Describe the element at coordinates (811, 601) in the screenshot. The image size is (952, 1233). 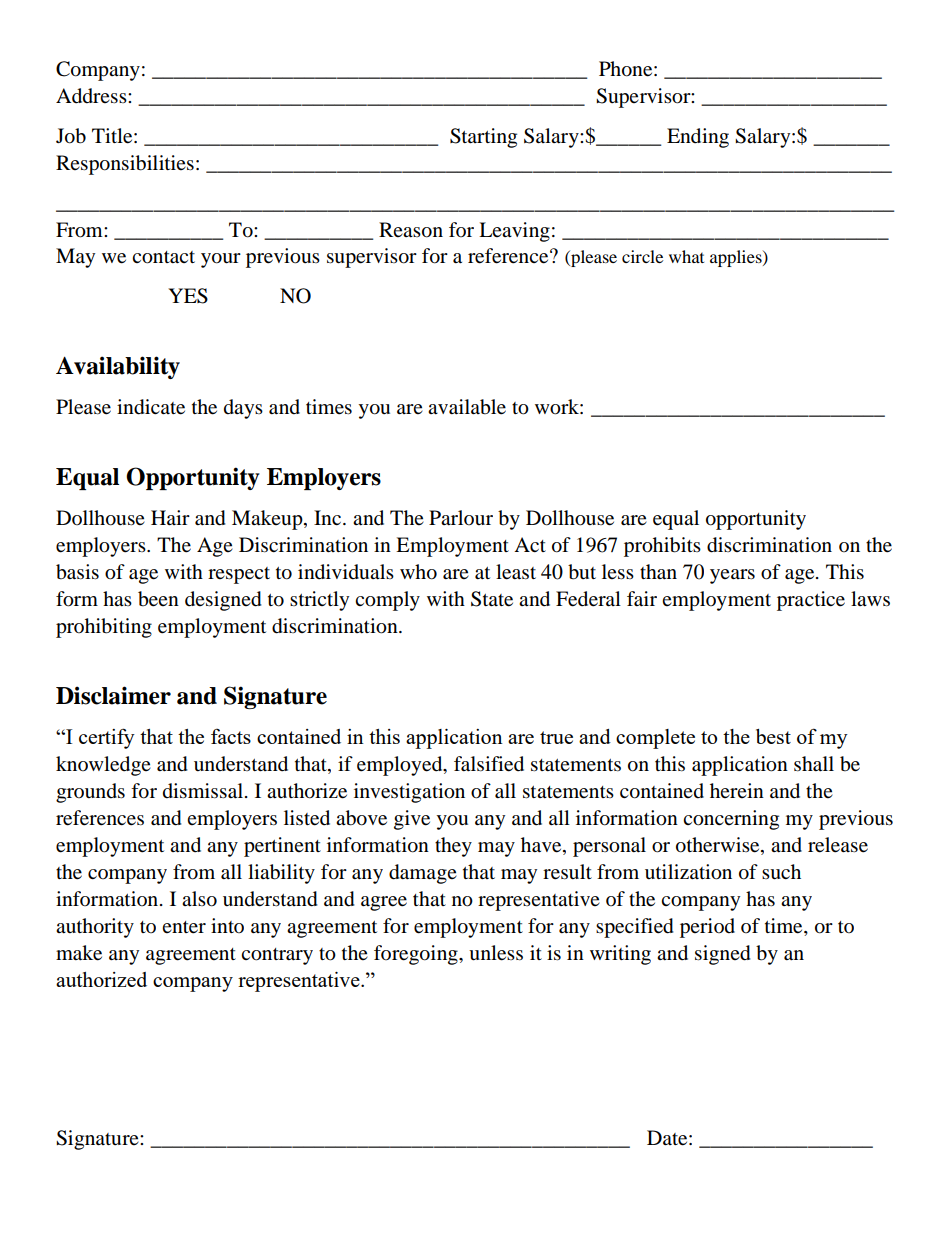
I see `practice` at that location.
